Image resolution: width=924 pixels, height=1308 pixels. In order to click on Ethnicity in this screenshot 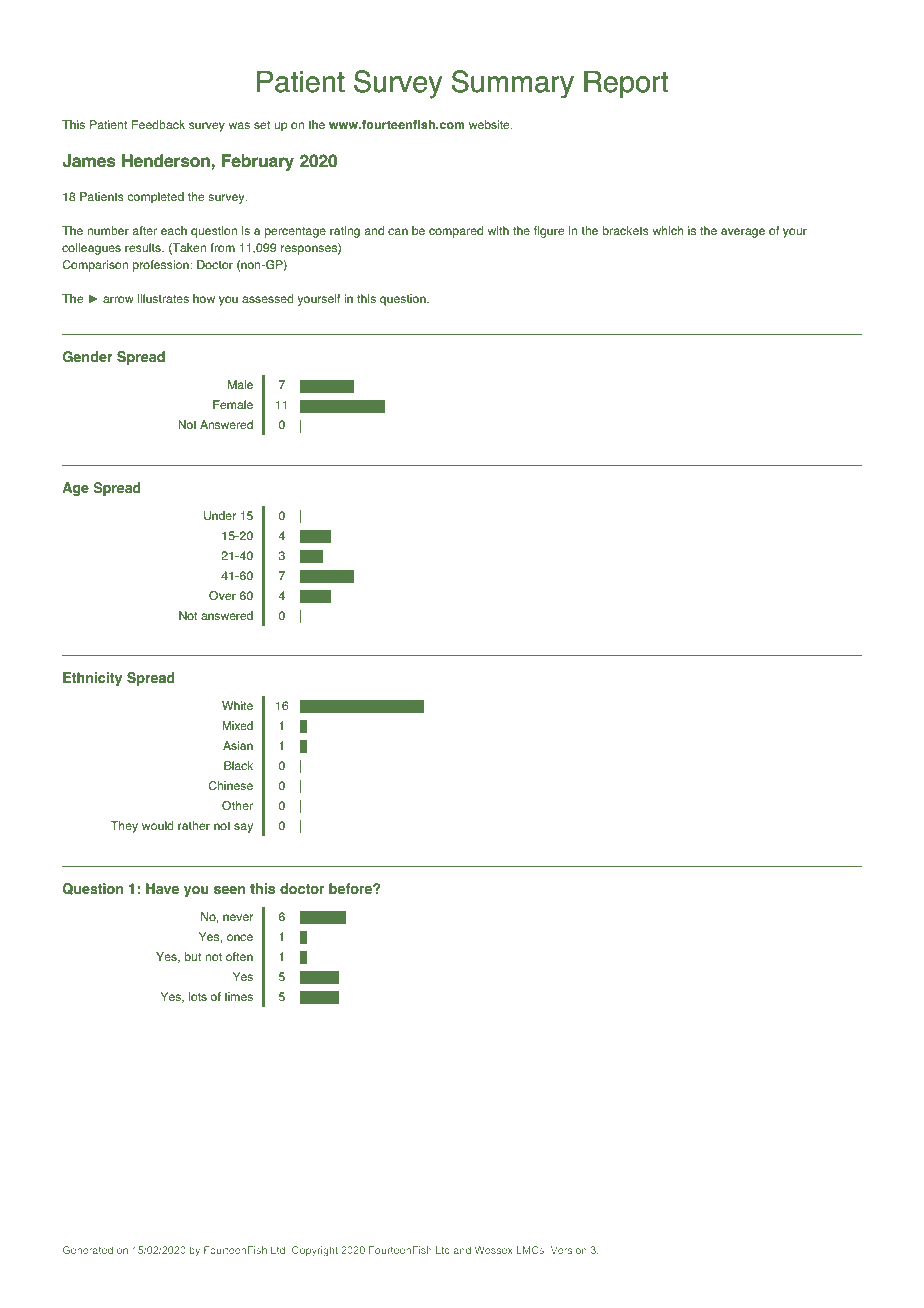, I will do `click(92, 679)`.
